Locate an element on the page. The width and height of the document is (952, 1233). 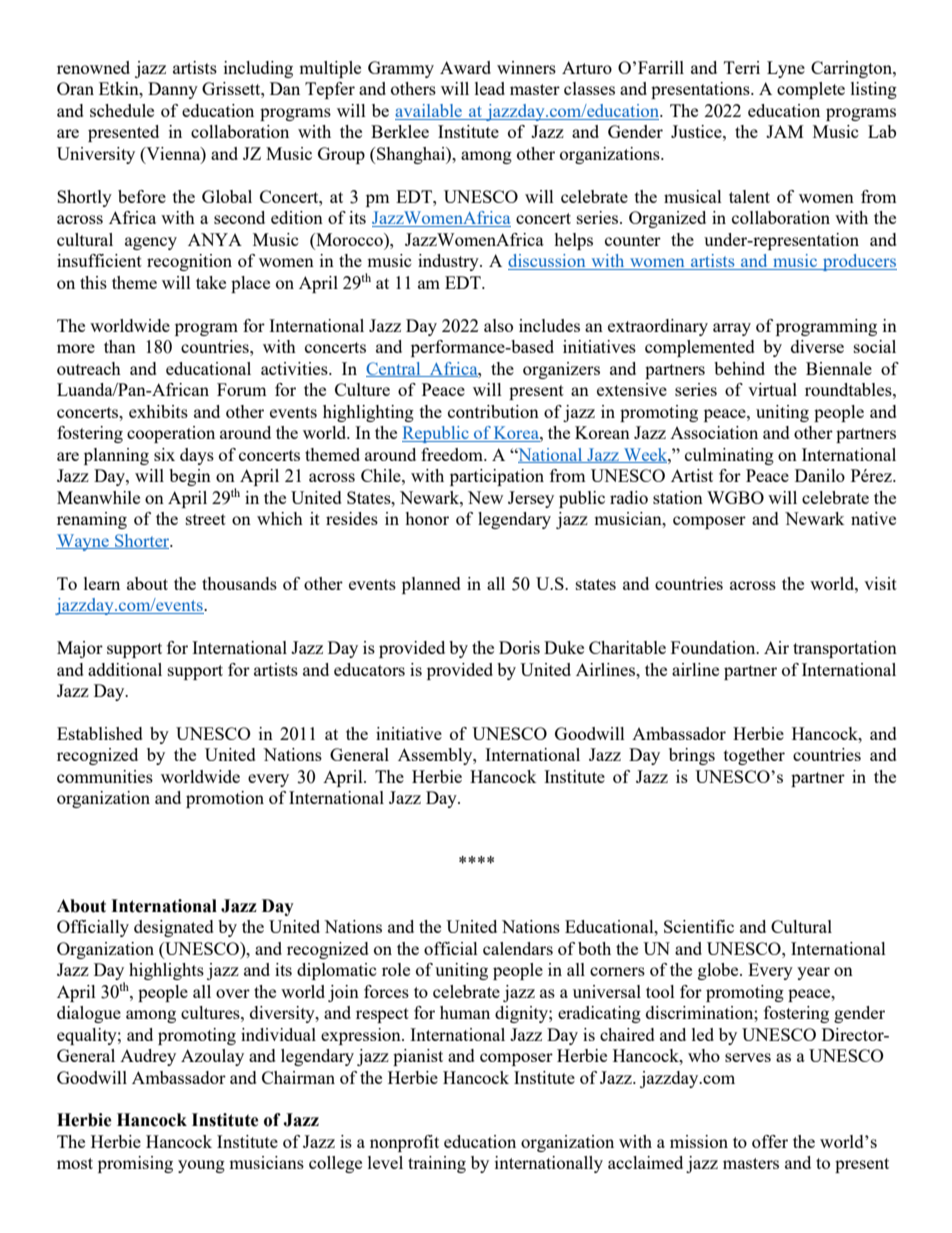
both is located at coordinates (594, 948).
